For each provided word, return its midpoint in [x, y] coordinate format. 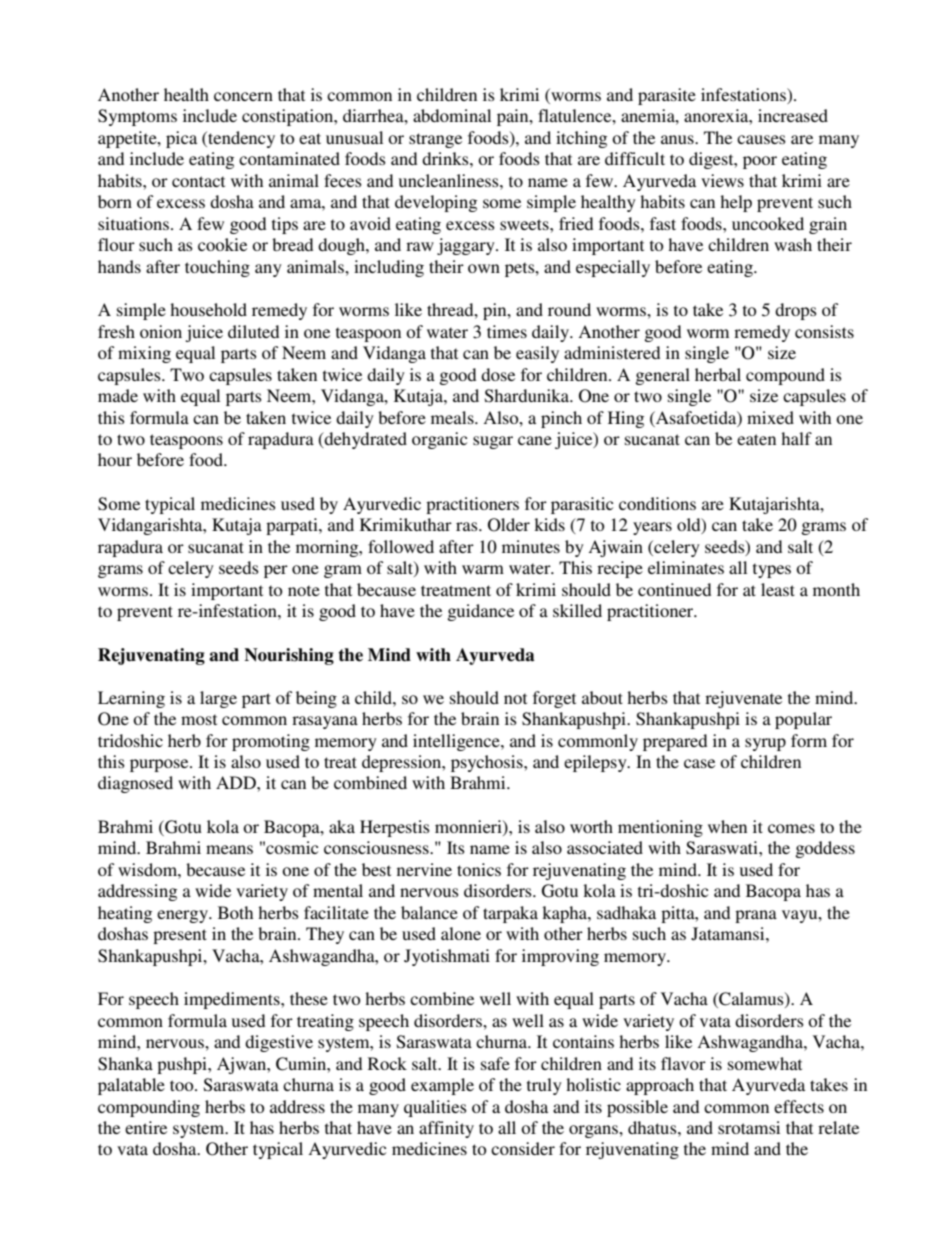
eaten [756, 439]
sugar [493, 442]
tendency [240, 139]
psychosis [488, 763]
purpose [160, 765]
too [183, 1085]
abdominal [452, 115]
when [727, 826]
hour [115, 459]
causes [761, 139]
